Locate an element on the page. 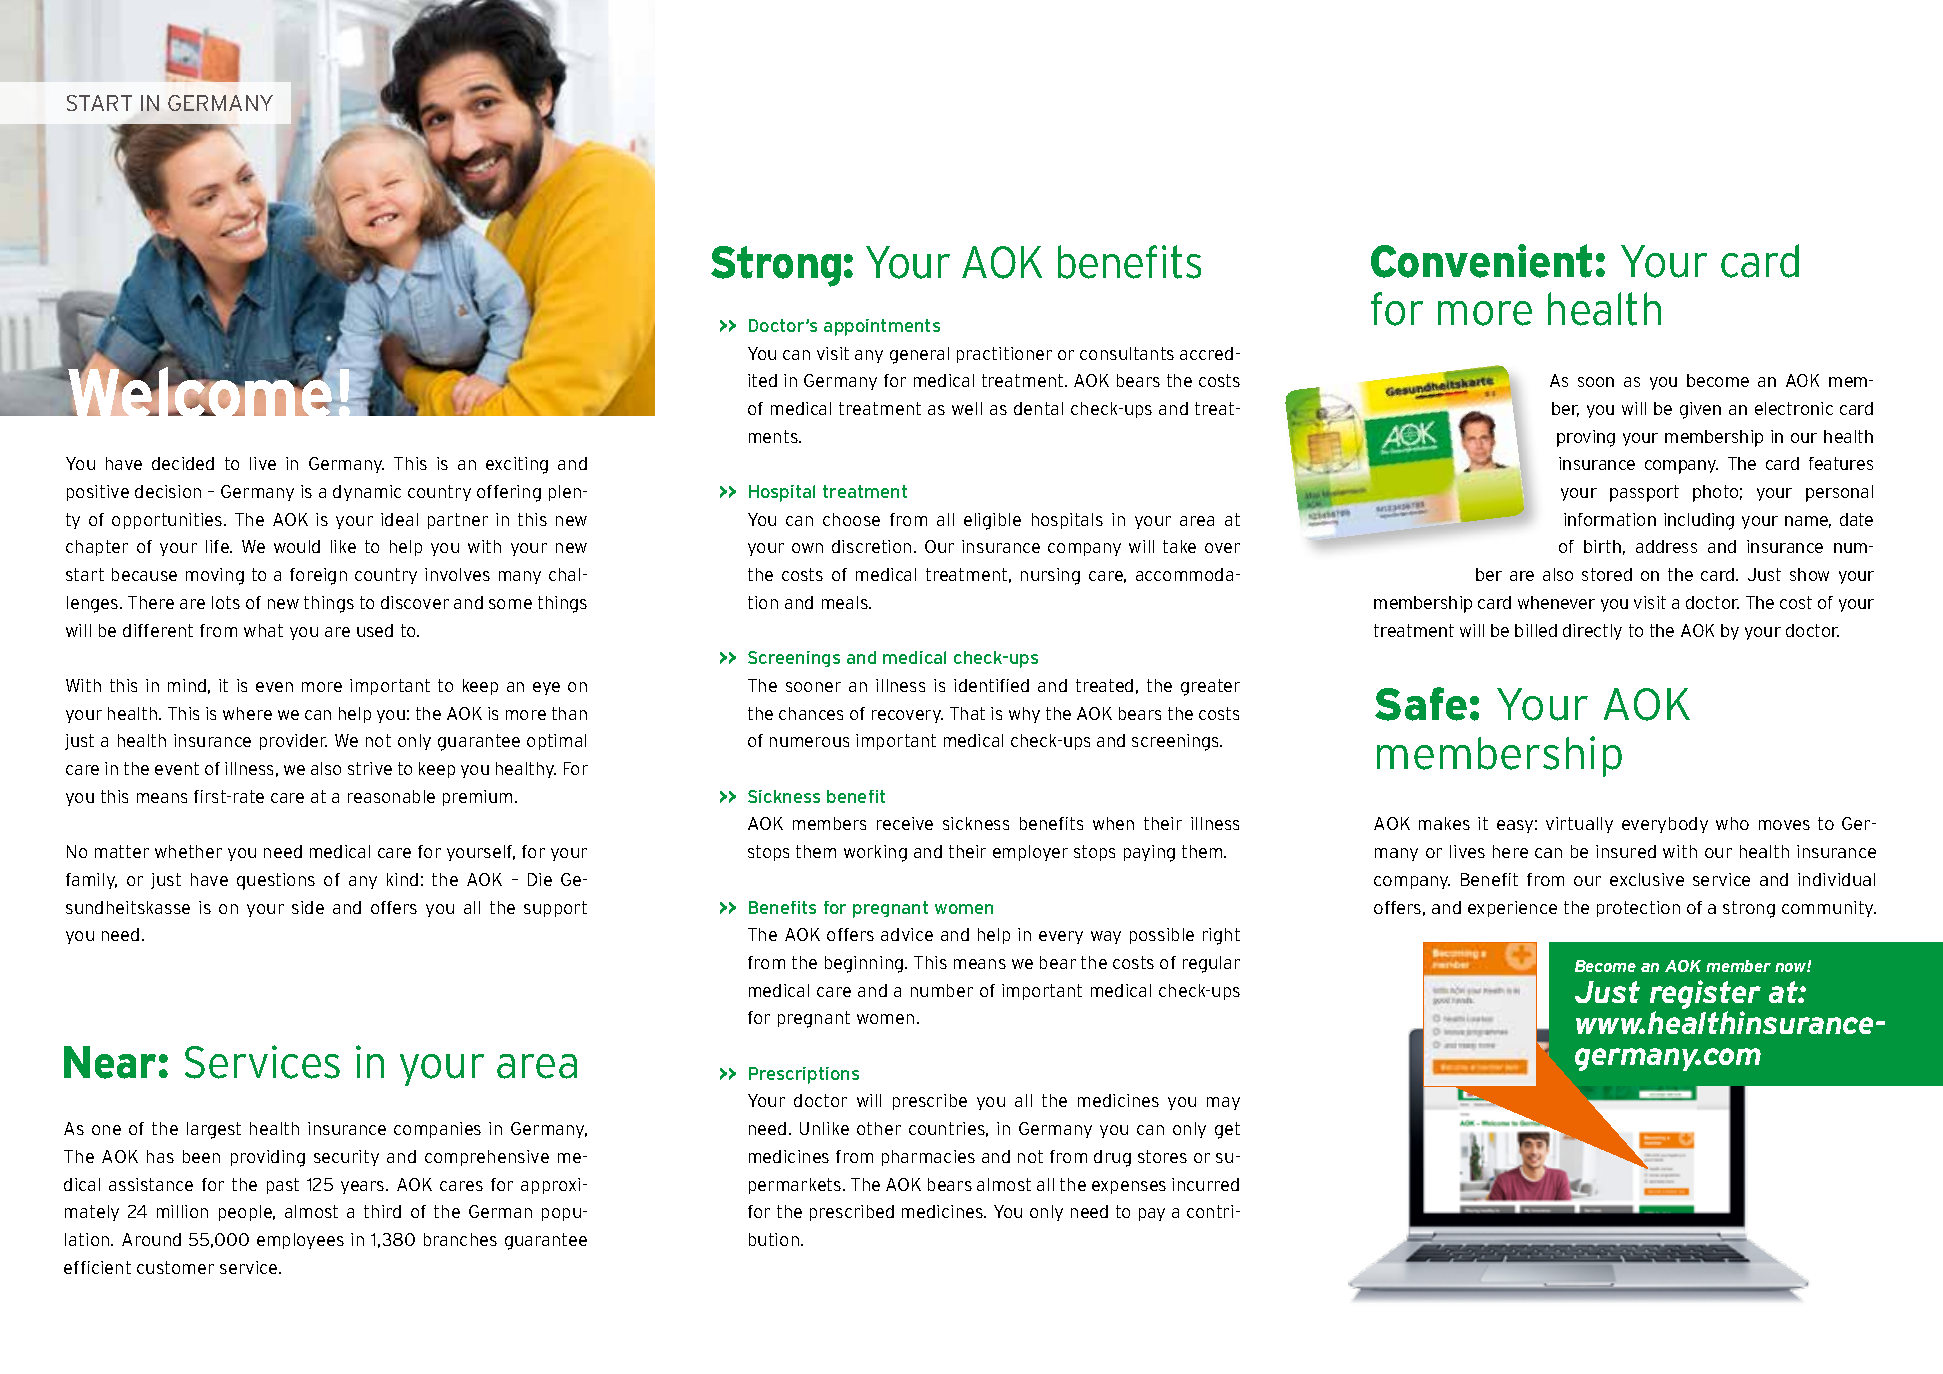 Image resolution: width=1943 pixels, height=1374 pixels. employees is located at coordinates (300, 1241).
